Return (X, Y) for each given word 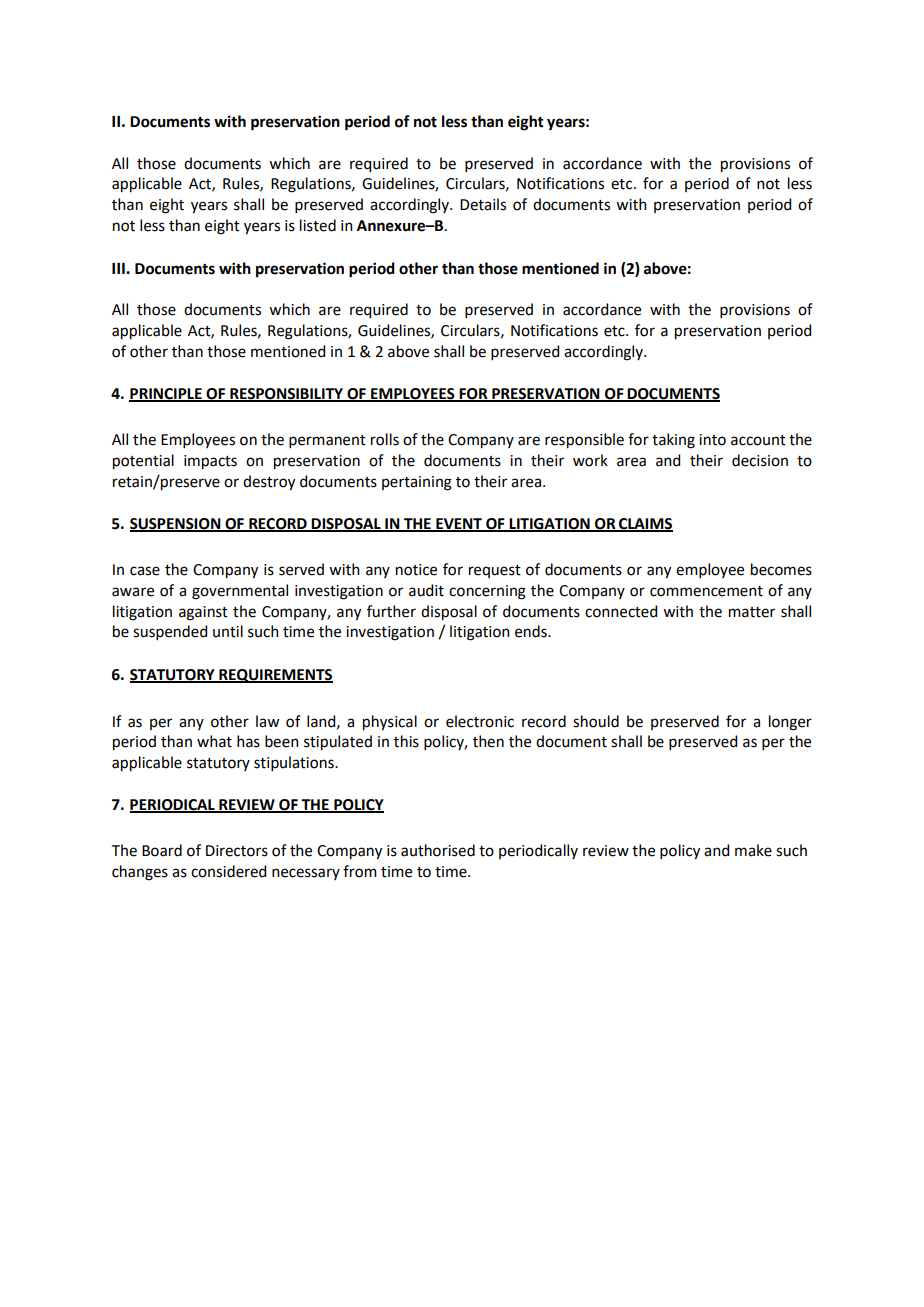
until (228, 631)
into (712, 440)
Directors (237, 851)
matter (752, 612)
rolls (385, 439)
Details (483, 204)
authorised (438, 850)
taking (673, 441)
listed (318, 225)
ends (532, 631)
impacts (210, 462)
